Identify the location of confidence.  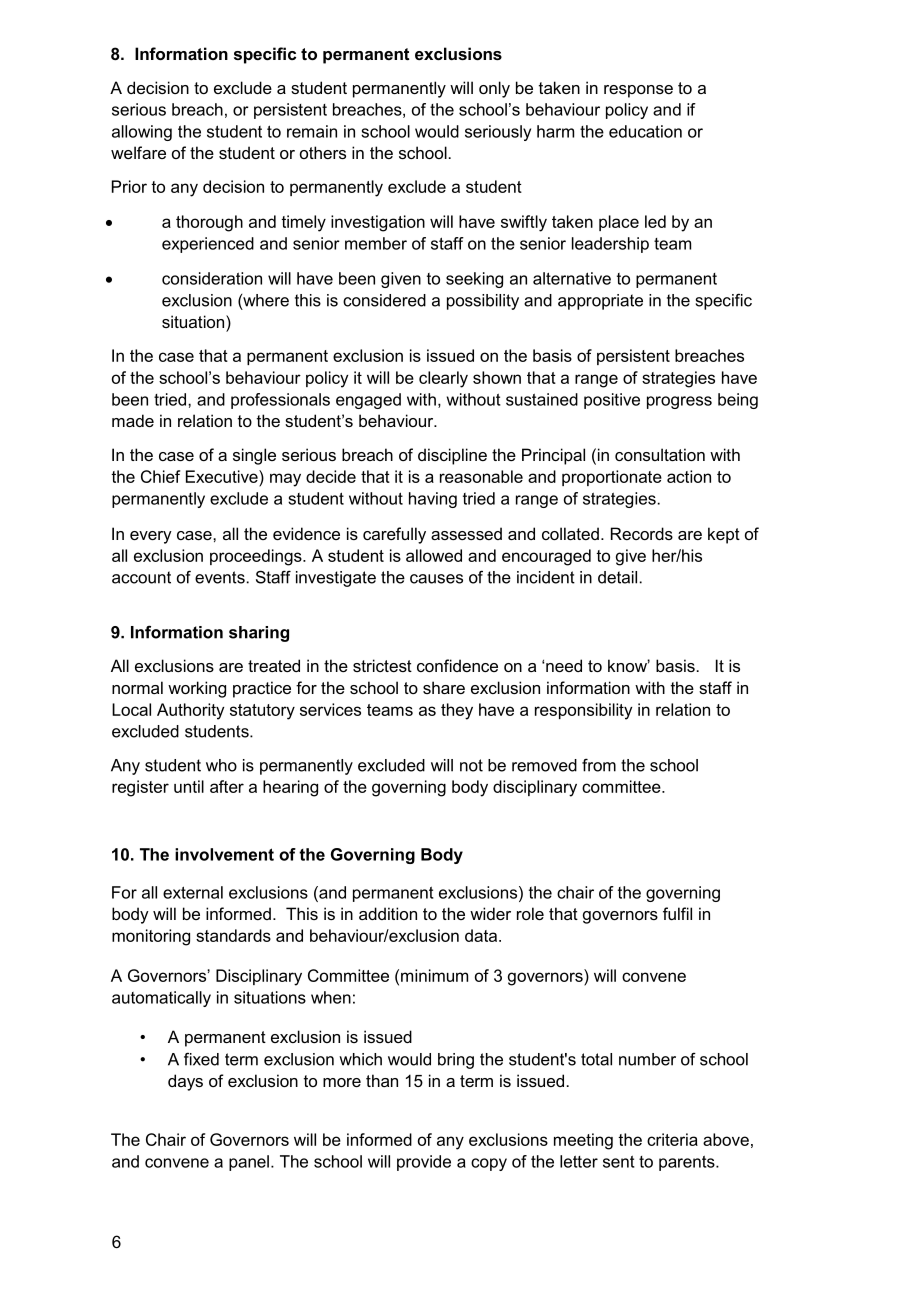
(457, 665).
